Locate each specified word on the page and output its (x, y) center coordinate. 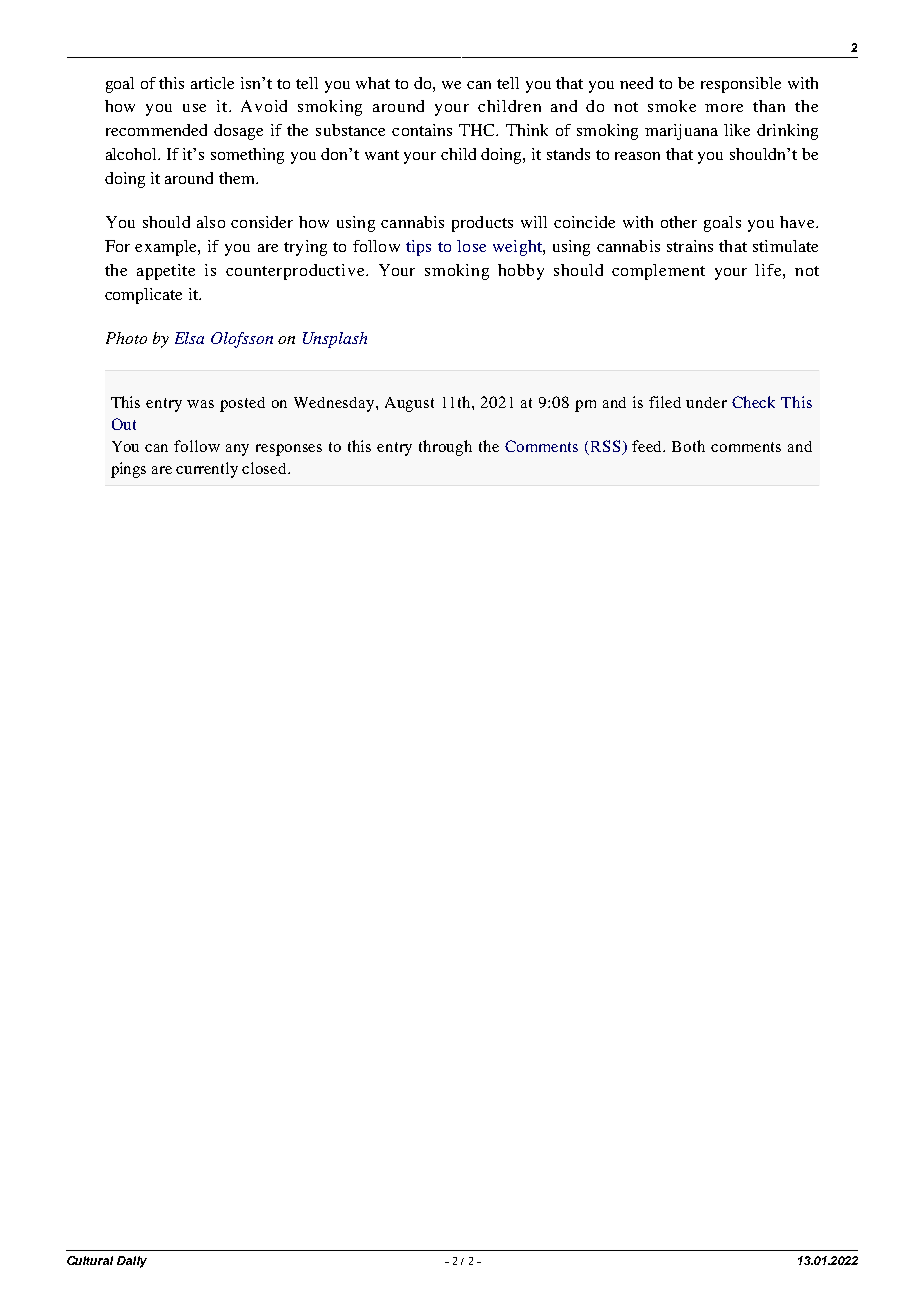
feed (648, 446)
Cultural (90, 1260)
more (724, 108)
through (445, 448)
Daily (132, 1262)
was (200, 404)
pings (128, 470)
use (194, 108)
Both (688, 446)
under (706, 402)
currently (207, 470)
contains (422, 130)
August (409, 404)
